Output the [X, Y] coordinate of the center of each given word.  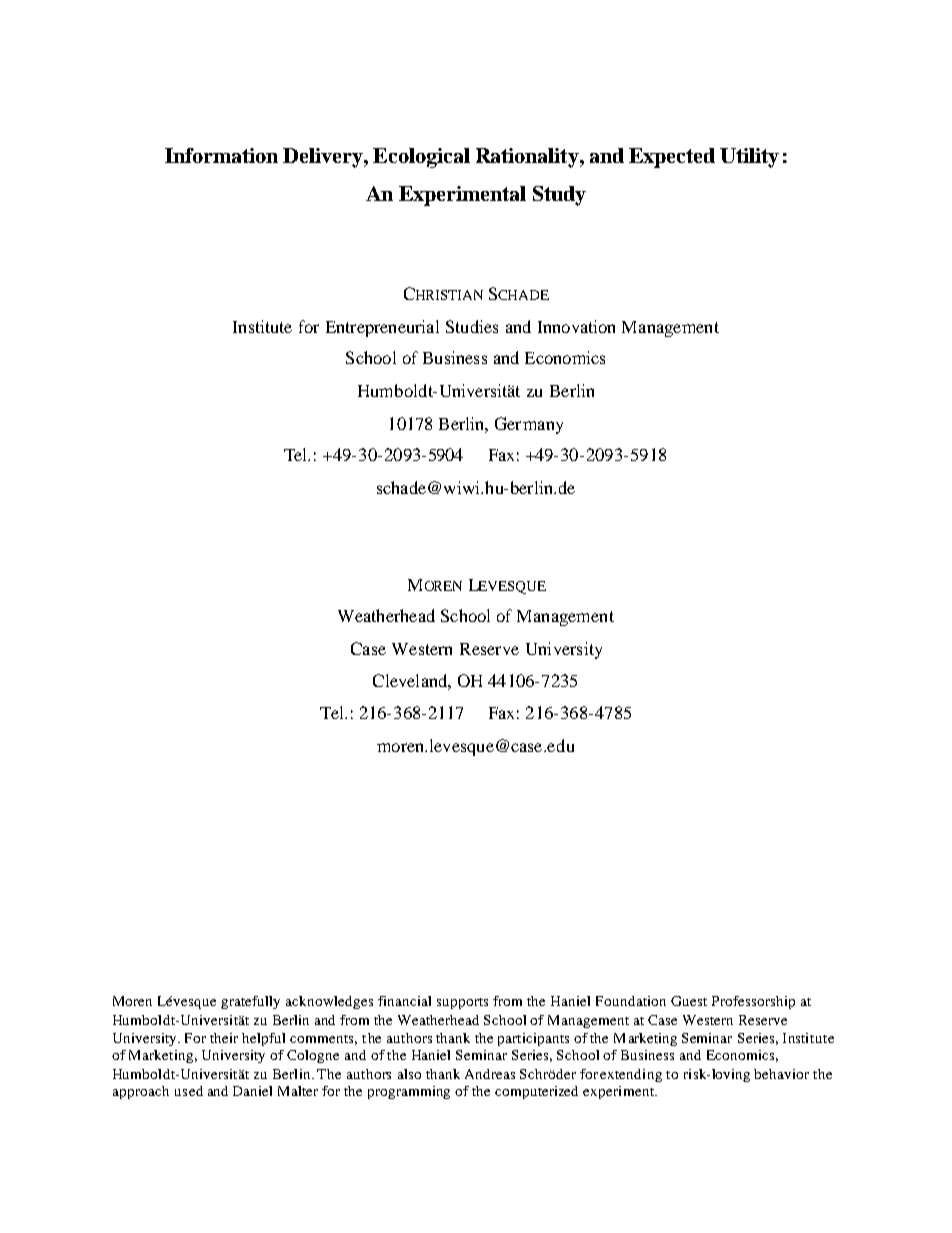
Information [221, 155]
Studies [472, 326]
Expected [672, 158]
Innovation [576, 326]
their [224, 1038]
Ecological [421, 158]
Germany [529, 425]
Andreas [490, 1074]
